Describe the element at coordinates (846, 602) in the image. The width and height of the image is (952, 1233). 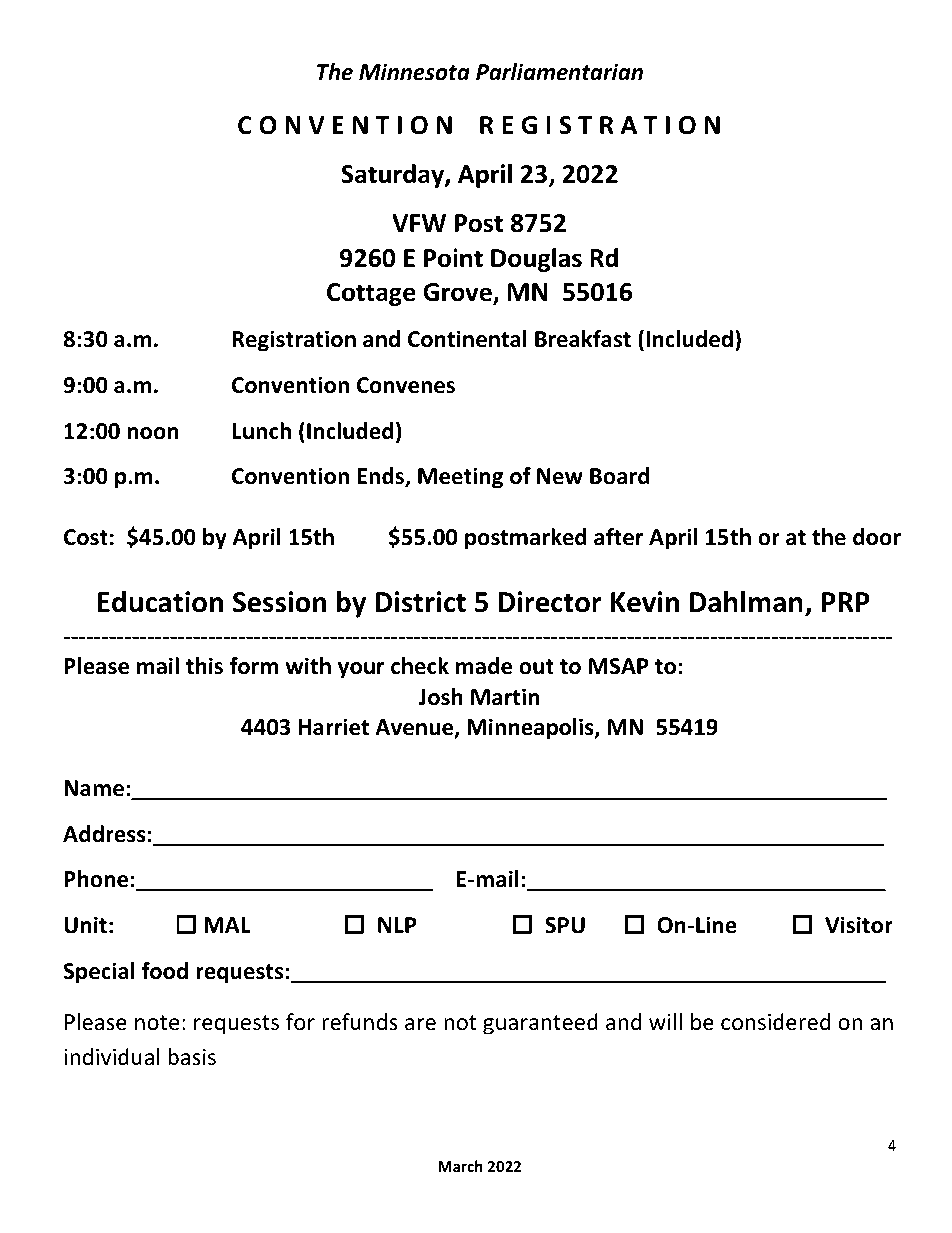
I see `PRP` at that location.
